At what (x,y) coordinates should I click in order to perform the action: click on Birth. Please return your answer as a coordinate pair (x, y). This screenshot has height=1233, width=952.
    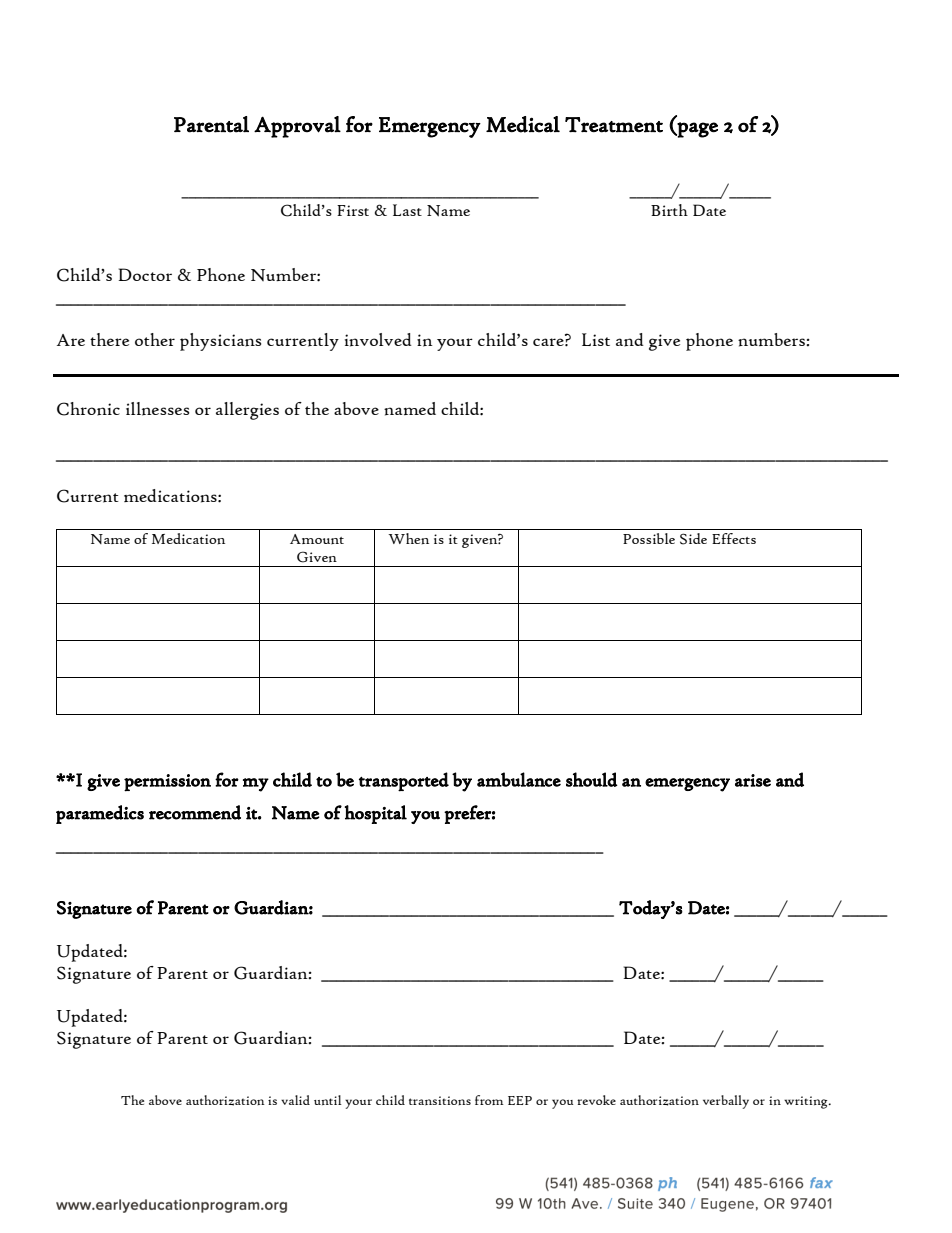
    Looking at the image, I should click on (669, 210).
